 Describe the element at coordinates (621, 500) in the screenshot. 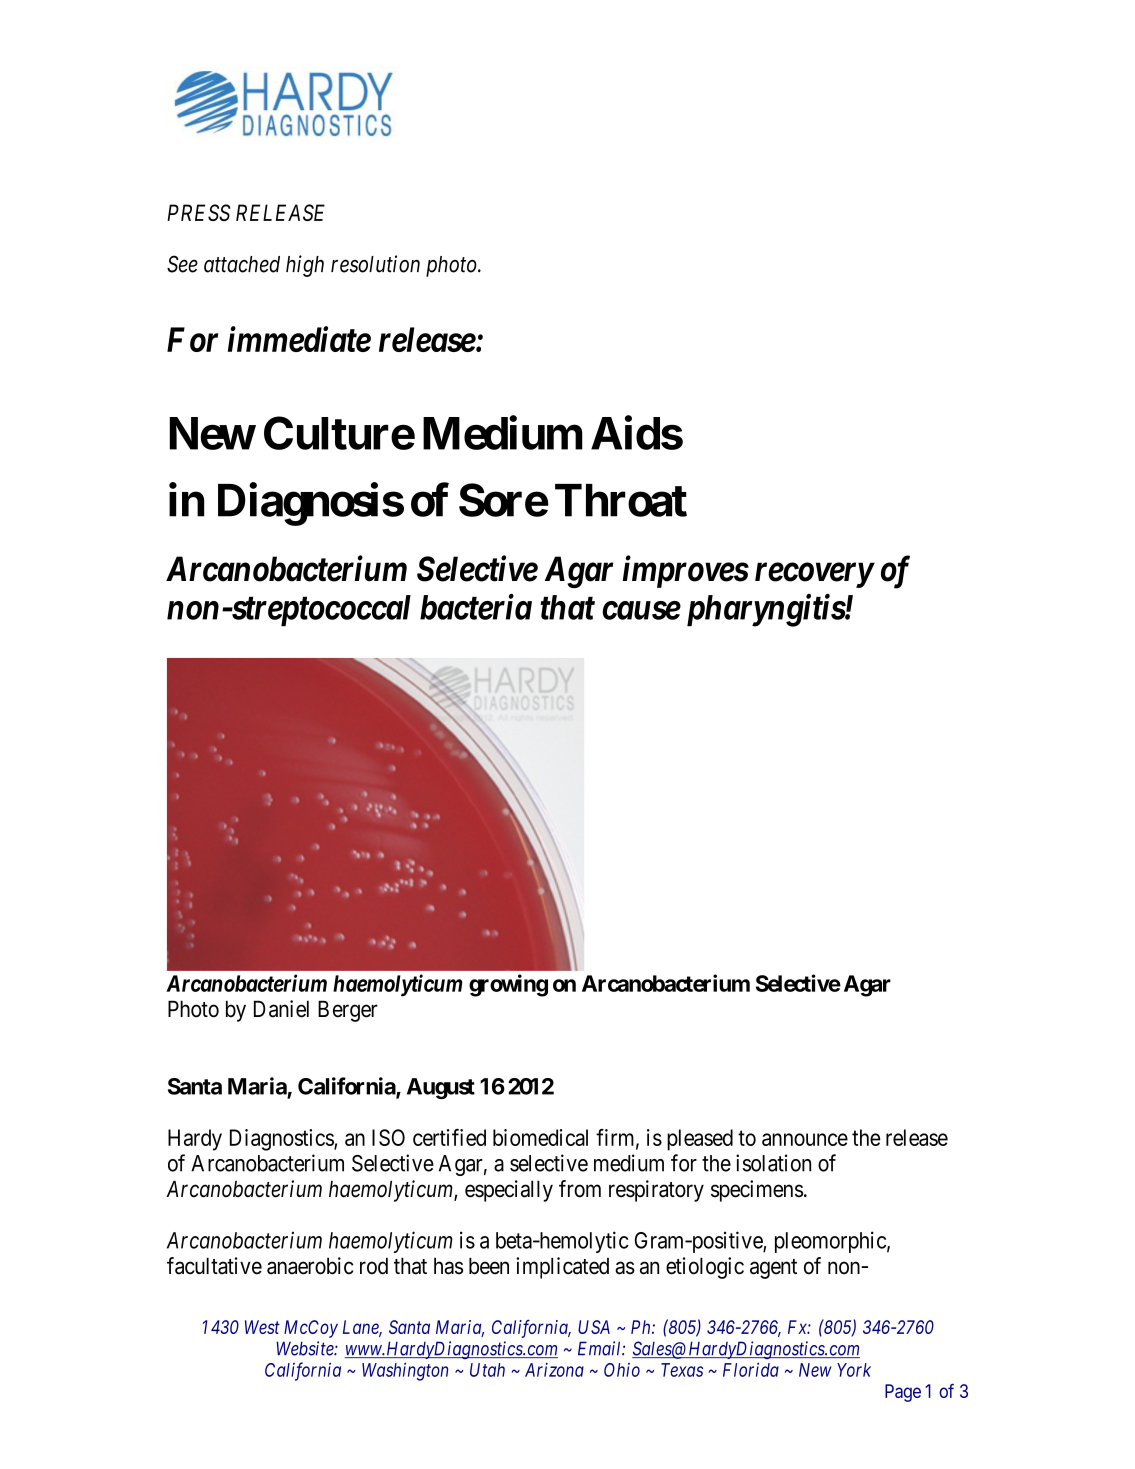

I see `Throat` at that location.
